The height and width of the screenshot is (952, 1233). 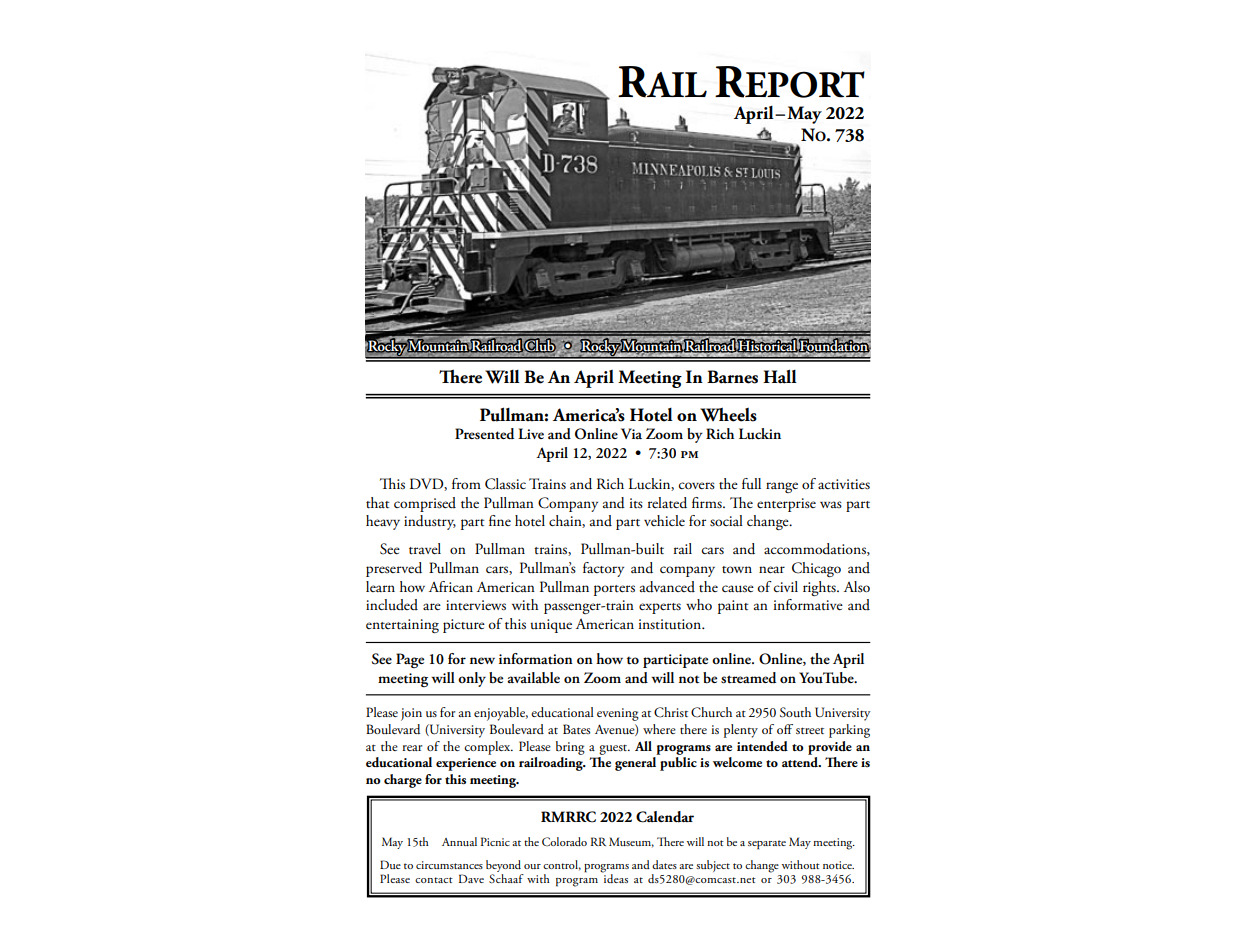 I want to click on Barnes, so click(x=732, y=377).
